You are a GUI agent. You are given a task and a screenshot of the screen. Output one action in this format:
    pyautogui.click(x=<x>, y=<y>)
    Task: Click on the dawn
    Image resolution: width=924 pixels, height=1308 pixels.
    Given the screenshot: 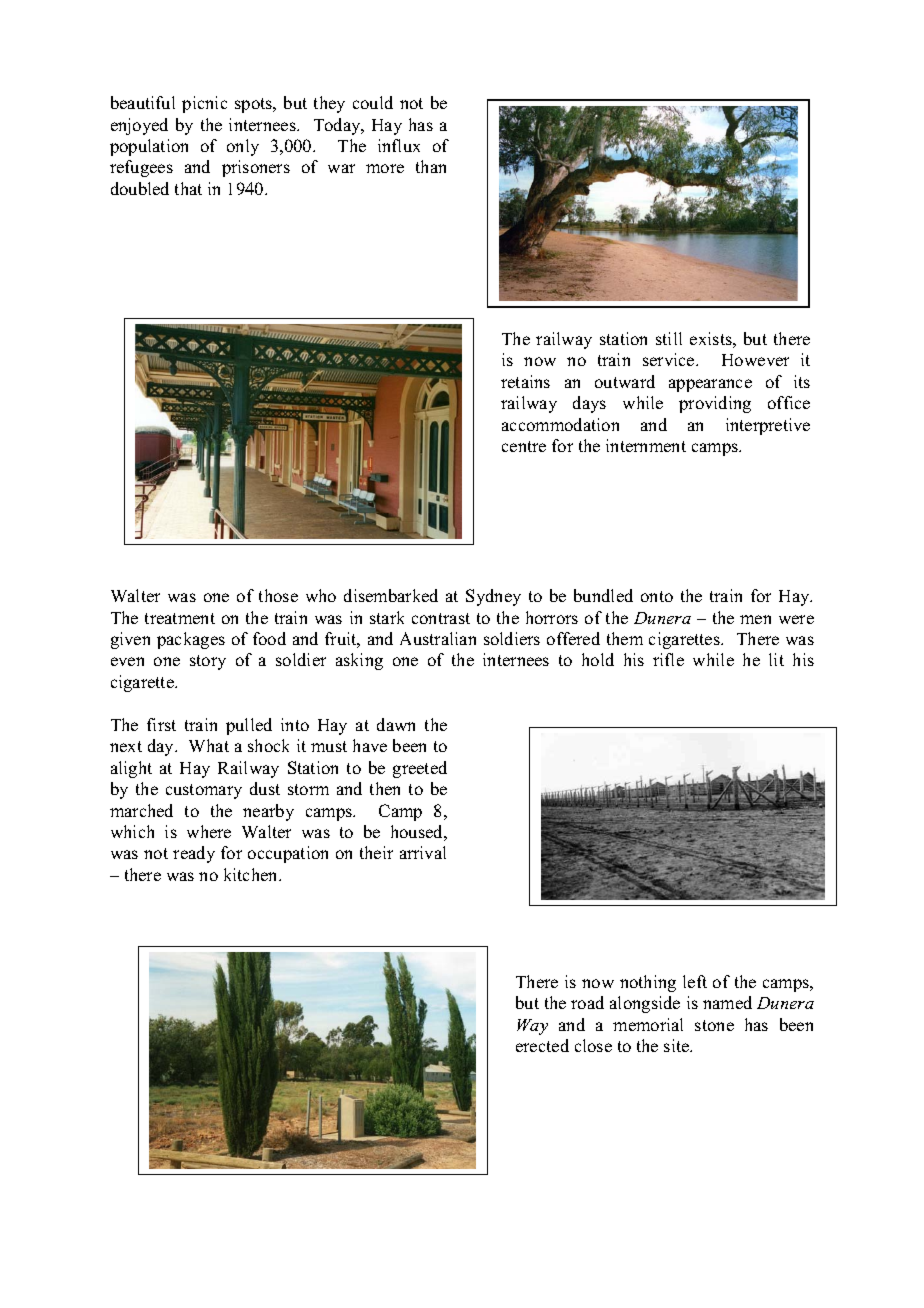 What is the action you would take?
    pyautogui.click(x=396, y=724)
